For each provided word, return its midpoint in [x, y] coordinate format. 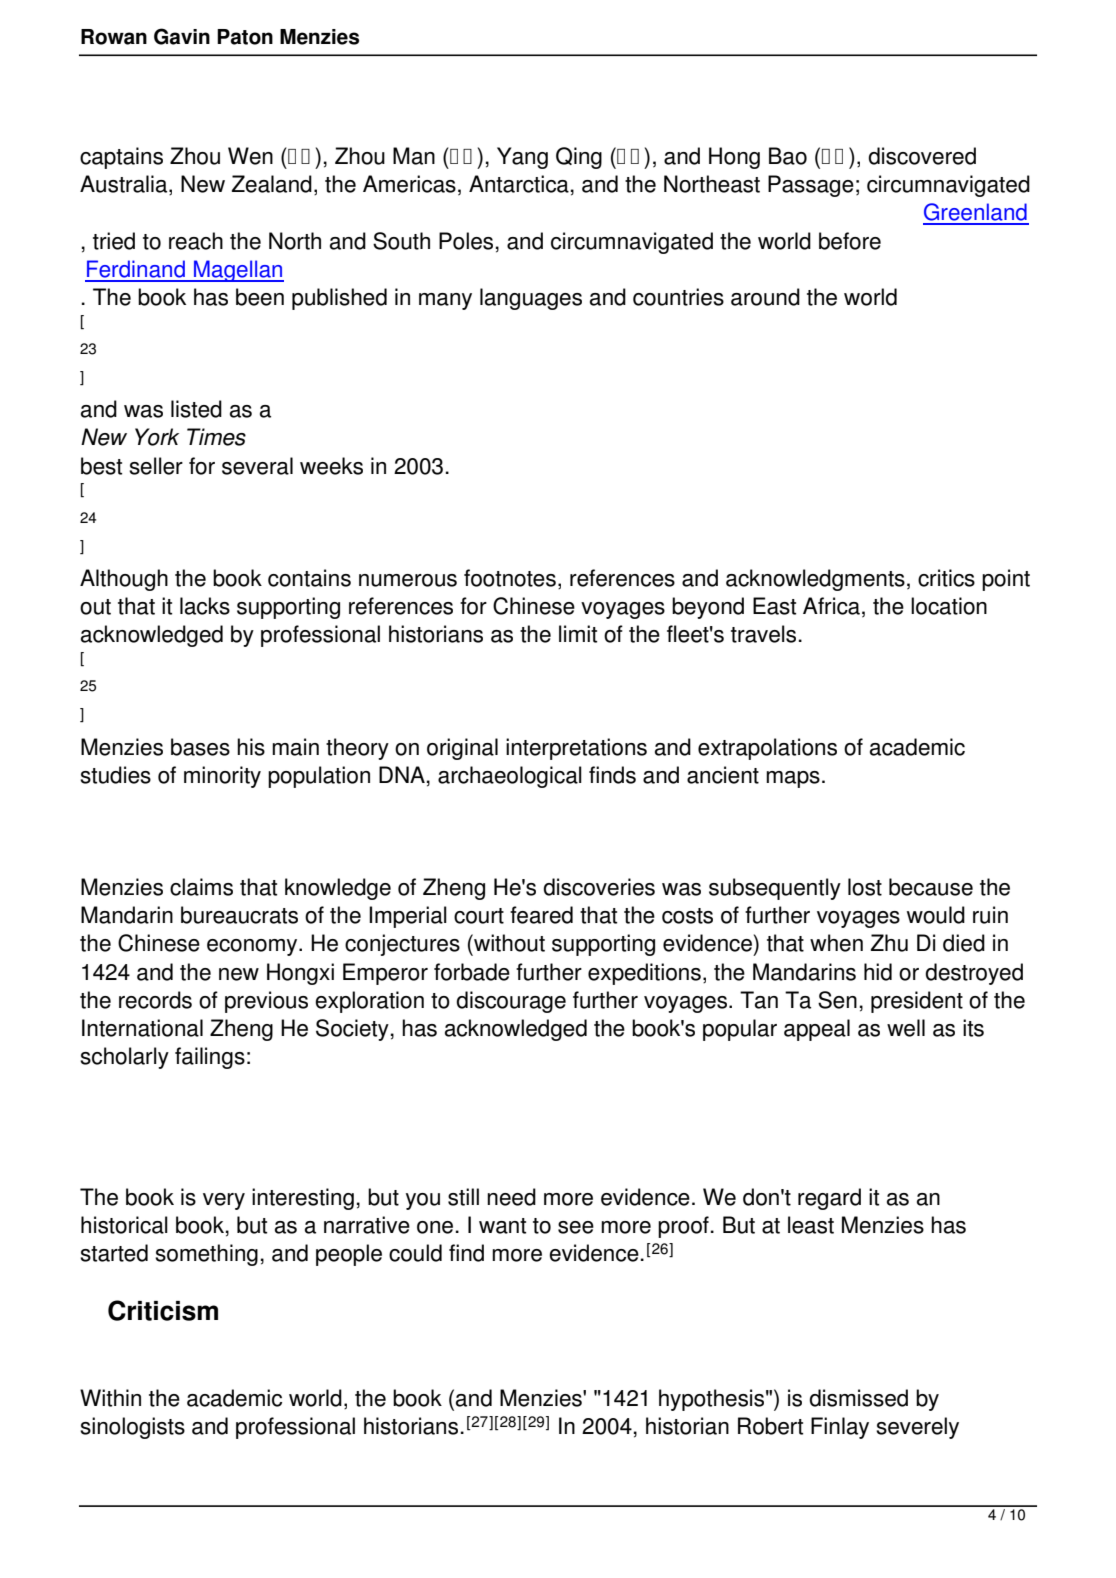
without [508, 943]
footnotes [510, 578]
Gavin [182, 36]
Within [110, 1398]
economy [253, 947]
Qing [579, 158]
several [257, 466]
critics [946, 578]
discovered [922, 156]
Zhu [889, 943]
